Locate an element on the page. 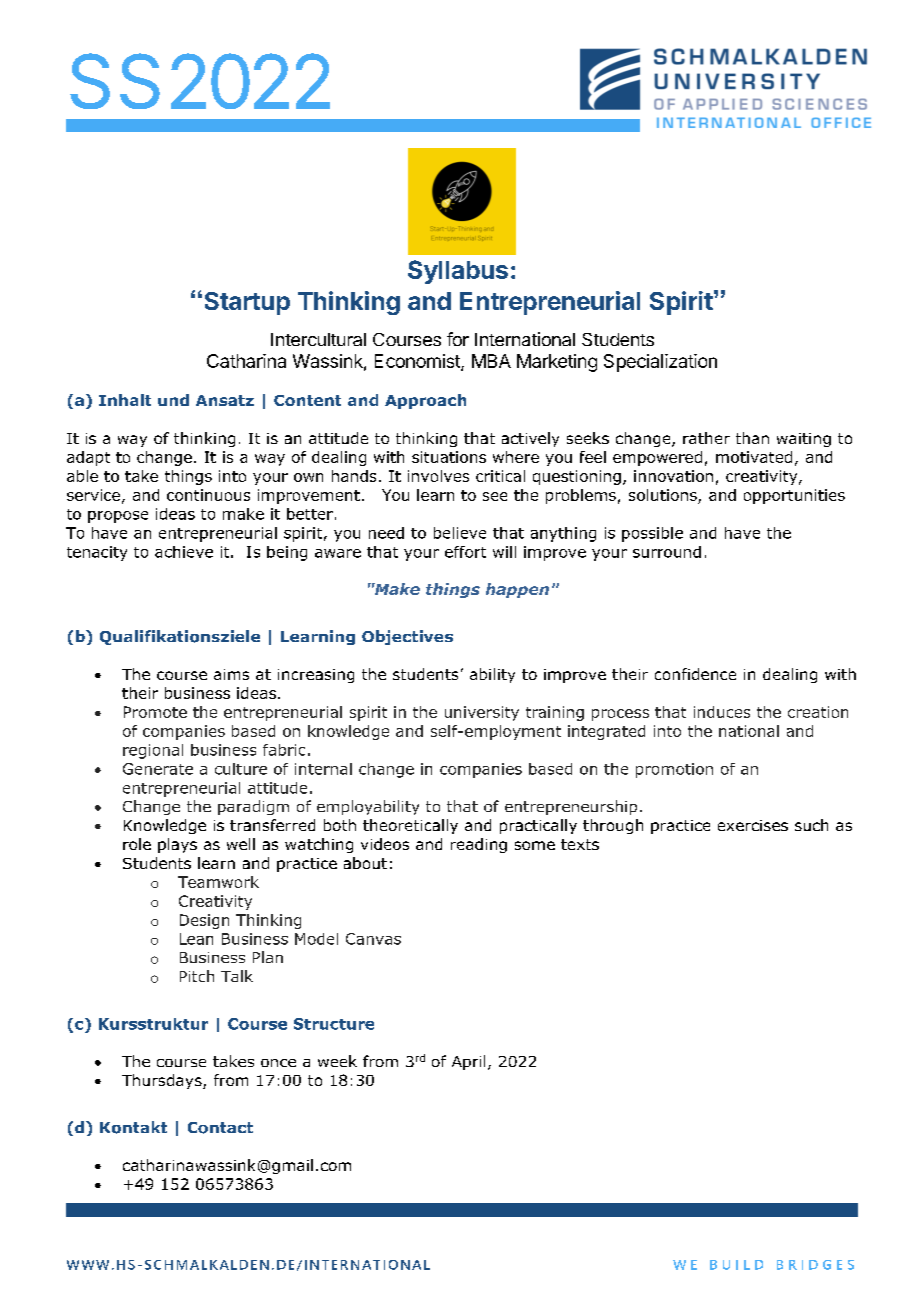 This image has height=1307, width=924. Specialization is located at coordinates (660, 363).
